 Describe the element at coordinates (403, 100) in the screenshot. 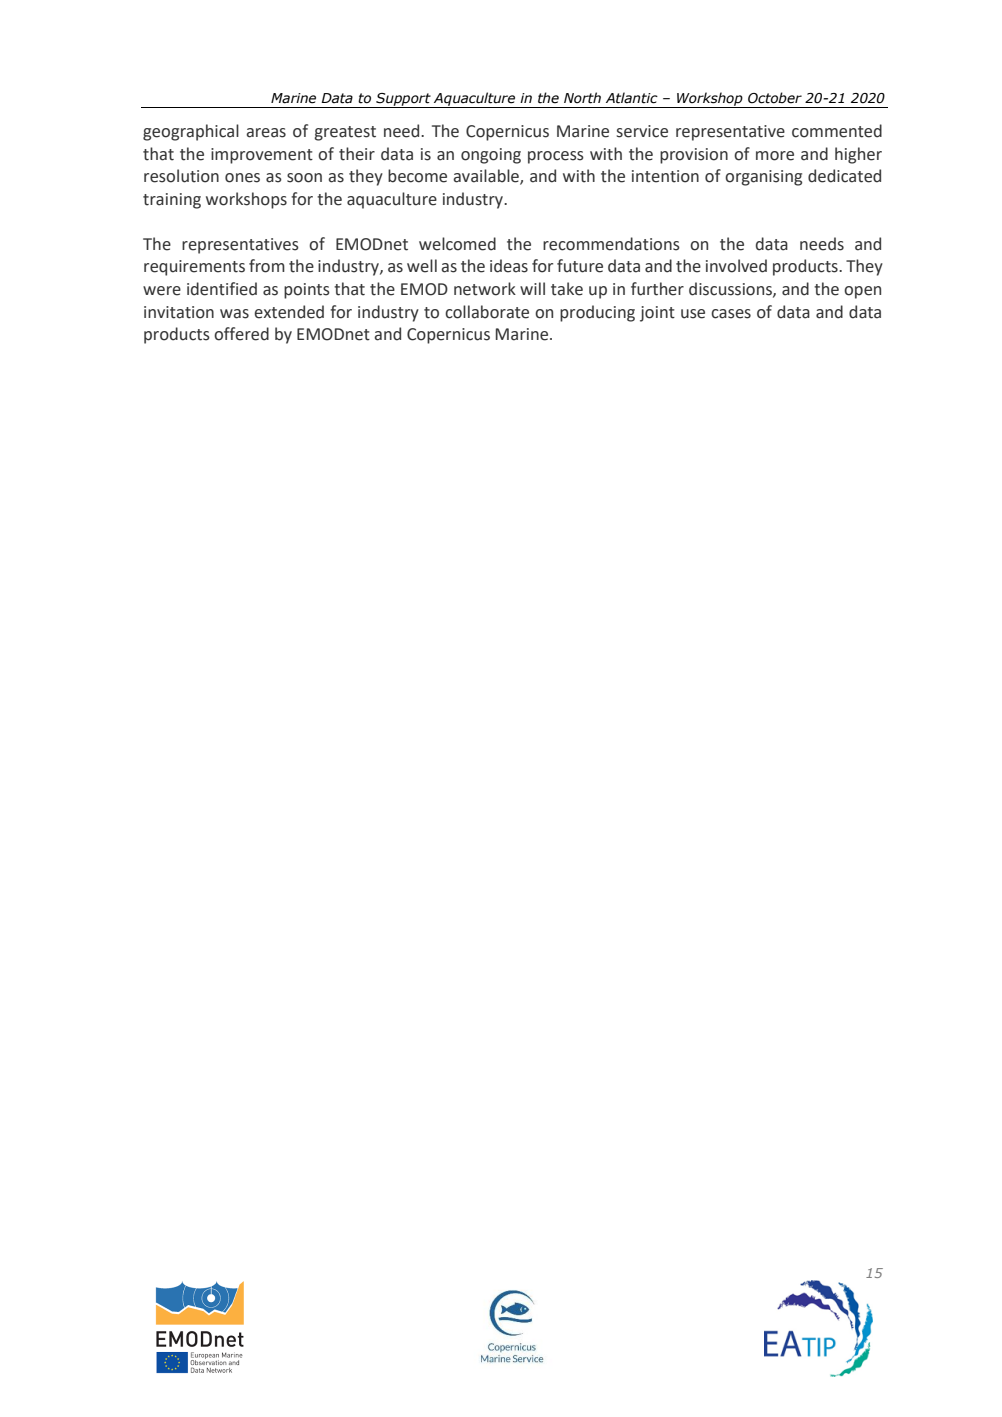

I see `Support` at that location.
